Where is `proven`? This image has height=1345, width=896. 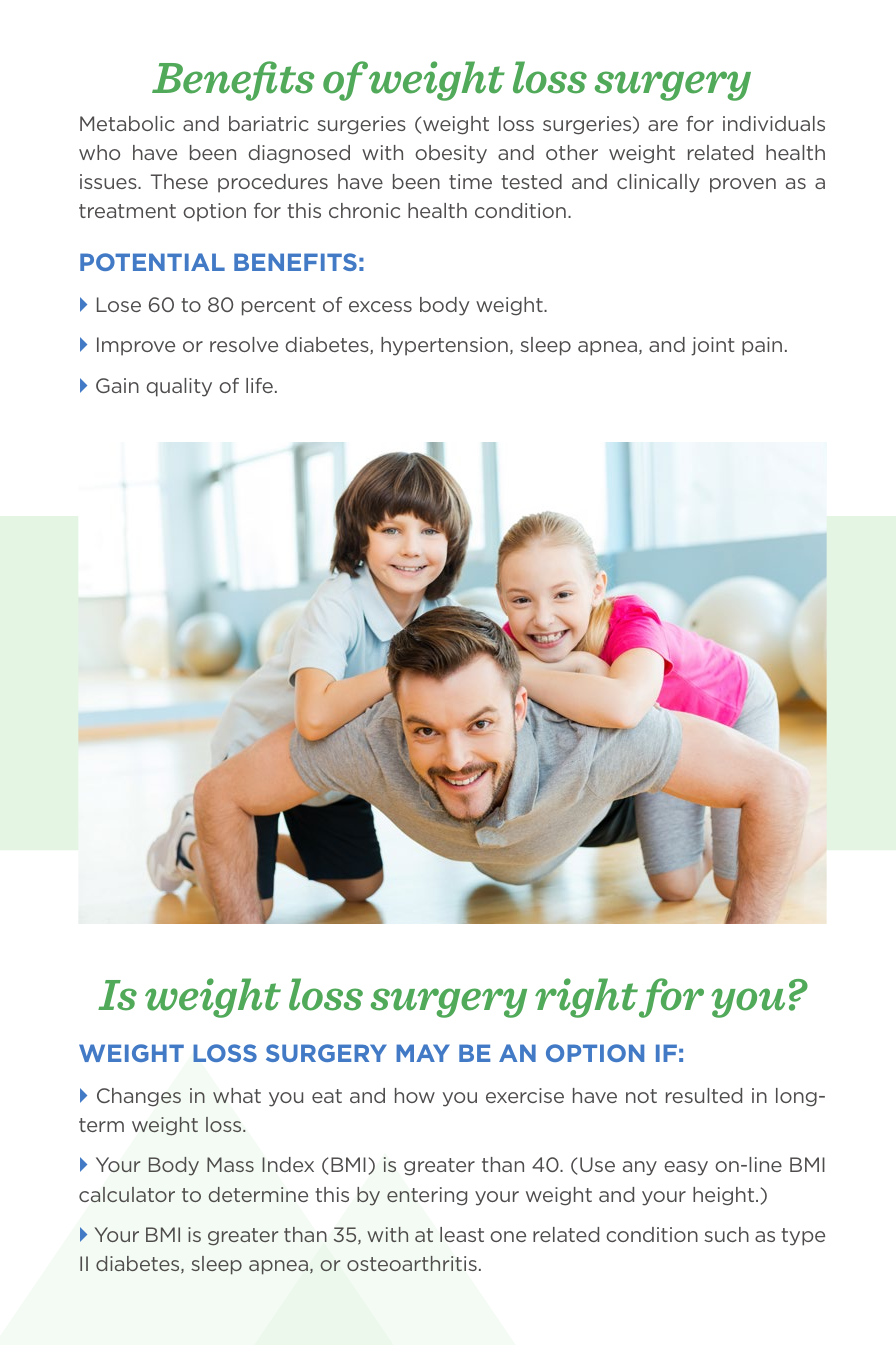
proven is located at coordinates (743, 185).
